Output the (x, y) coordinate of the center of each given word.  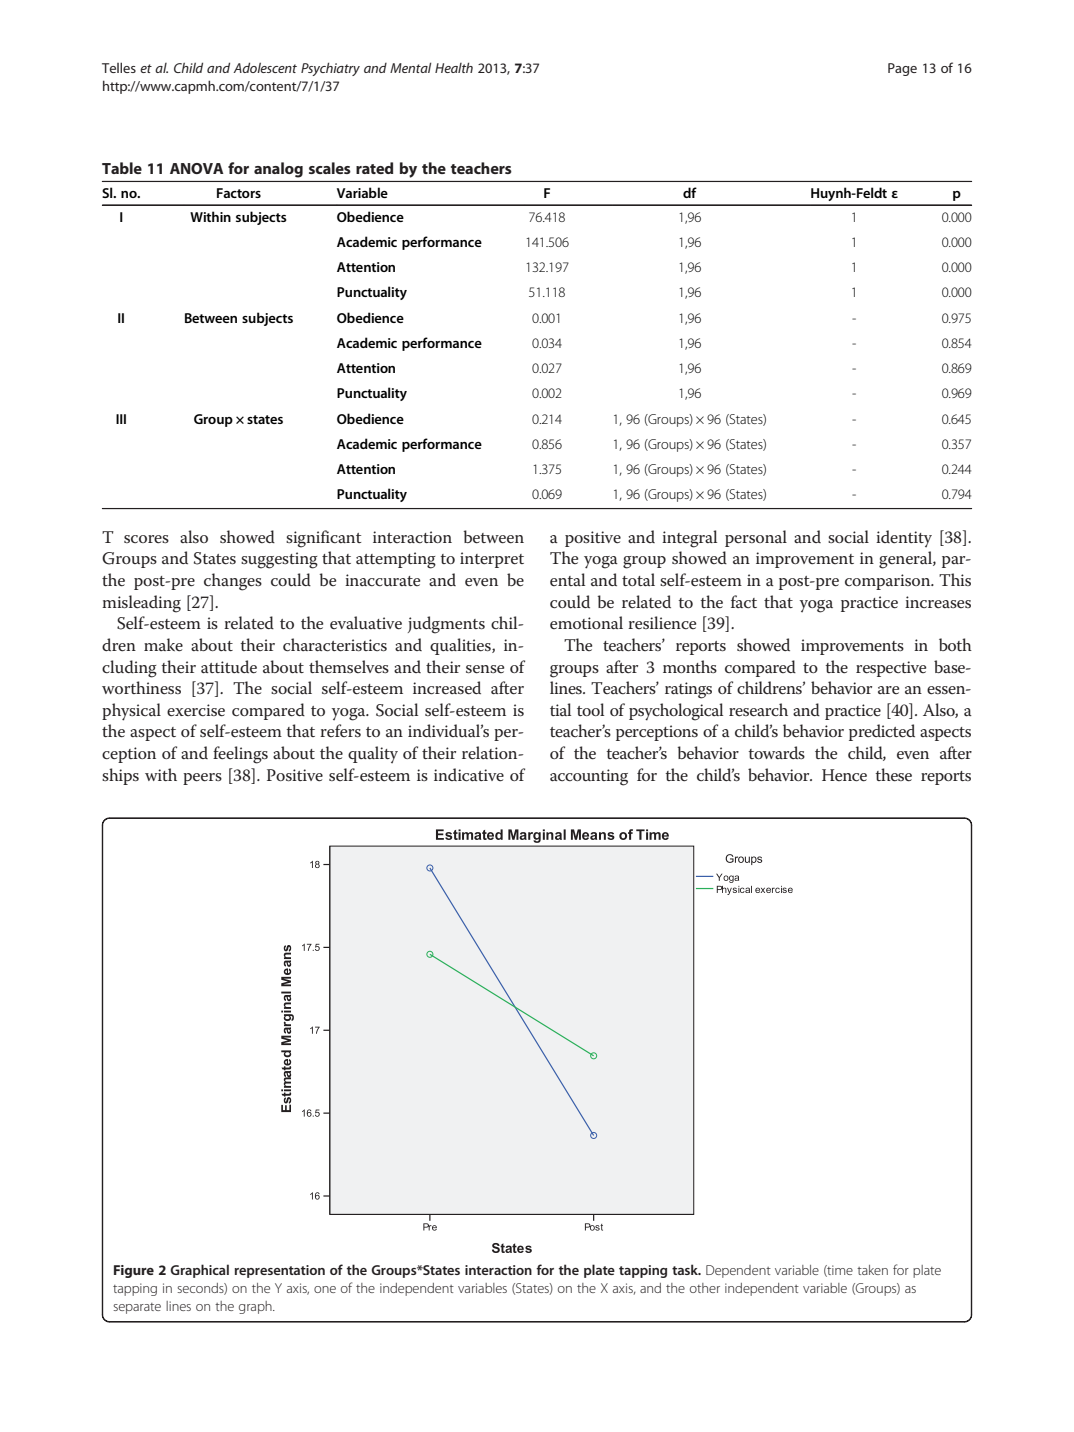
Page (902, 69)
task (686, 1269)
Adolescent (265, 67)
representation (280, 1271)
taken (872, 1270)
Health (454, 67)
